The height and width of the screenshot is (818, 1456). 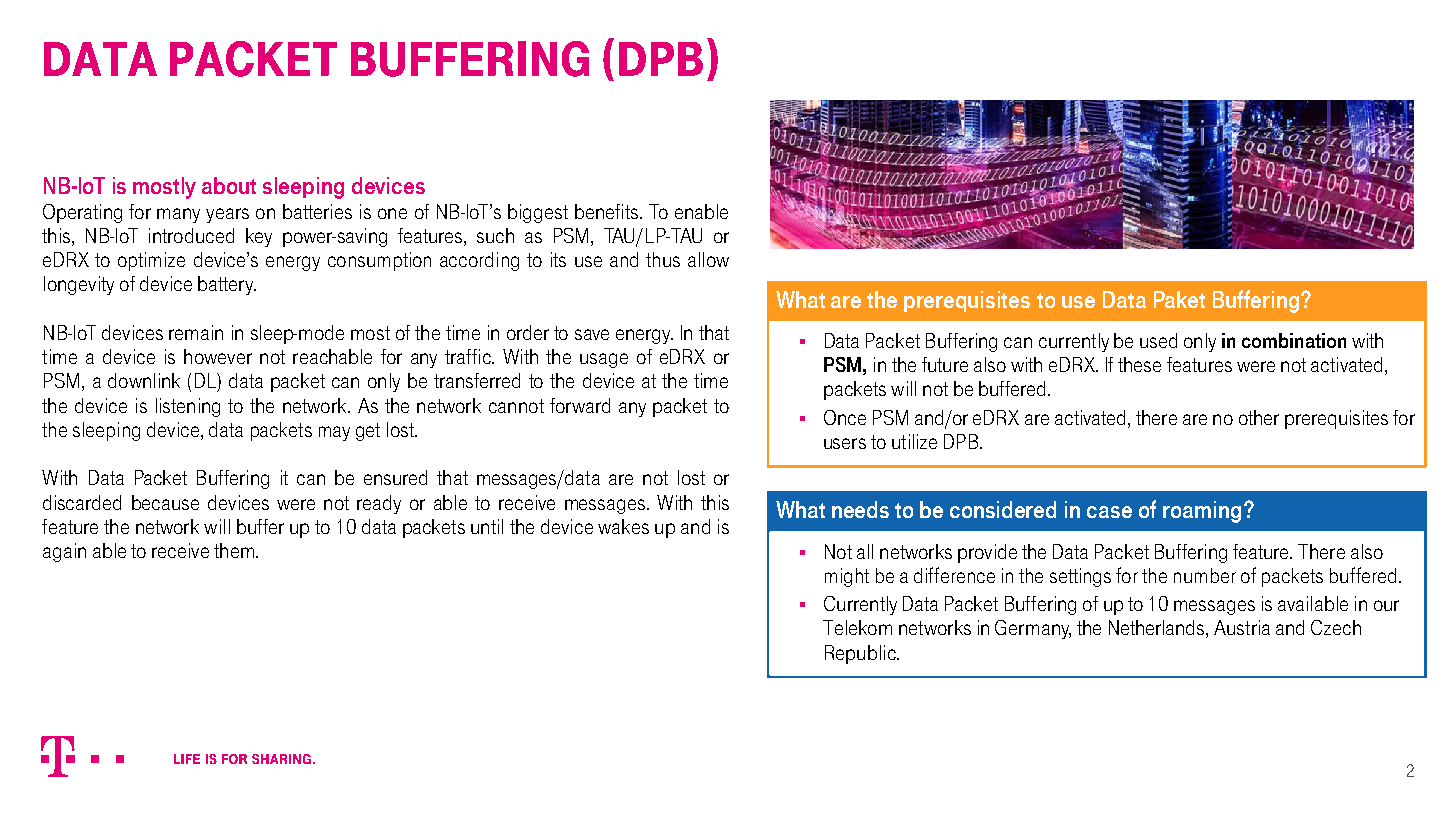 What do you see at coordinates (218, 356) in the screenshot?
I see `however` at bounding box center [218, 356].
